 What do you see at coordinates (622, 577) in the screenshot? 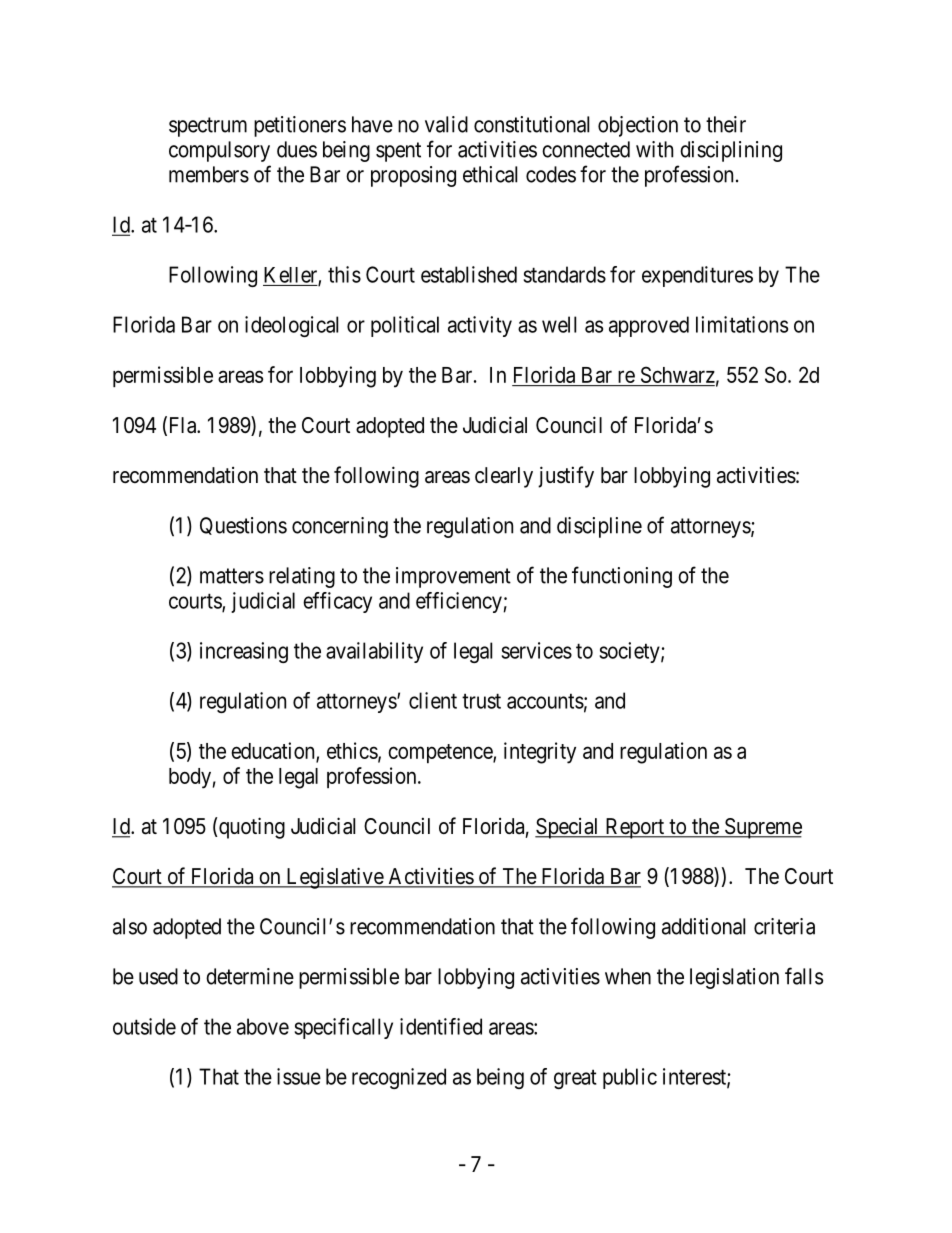
I see `functioning` at bounding box center [622, 577].
